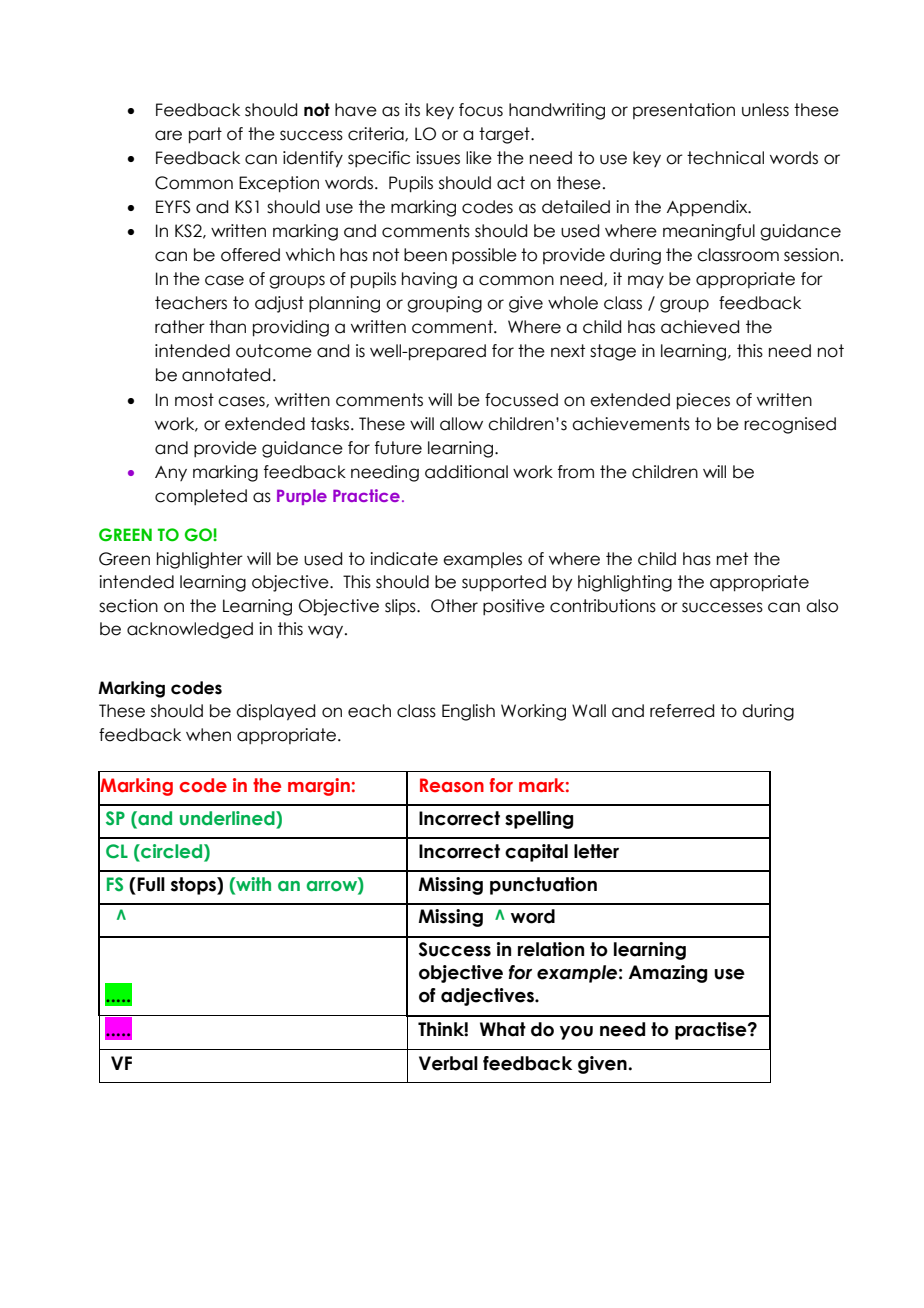 Image resolution: width=924 pixels, height=1308 pixels. What do you see at coordinates (712, 1031) in the screenshot?
I see `practise` at bounding box center [712, 1031].
